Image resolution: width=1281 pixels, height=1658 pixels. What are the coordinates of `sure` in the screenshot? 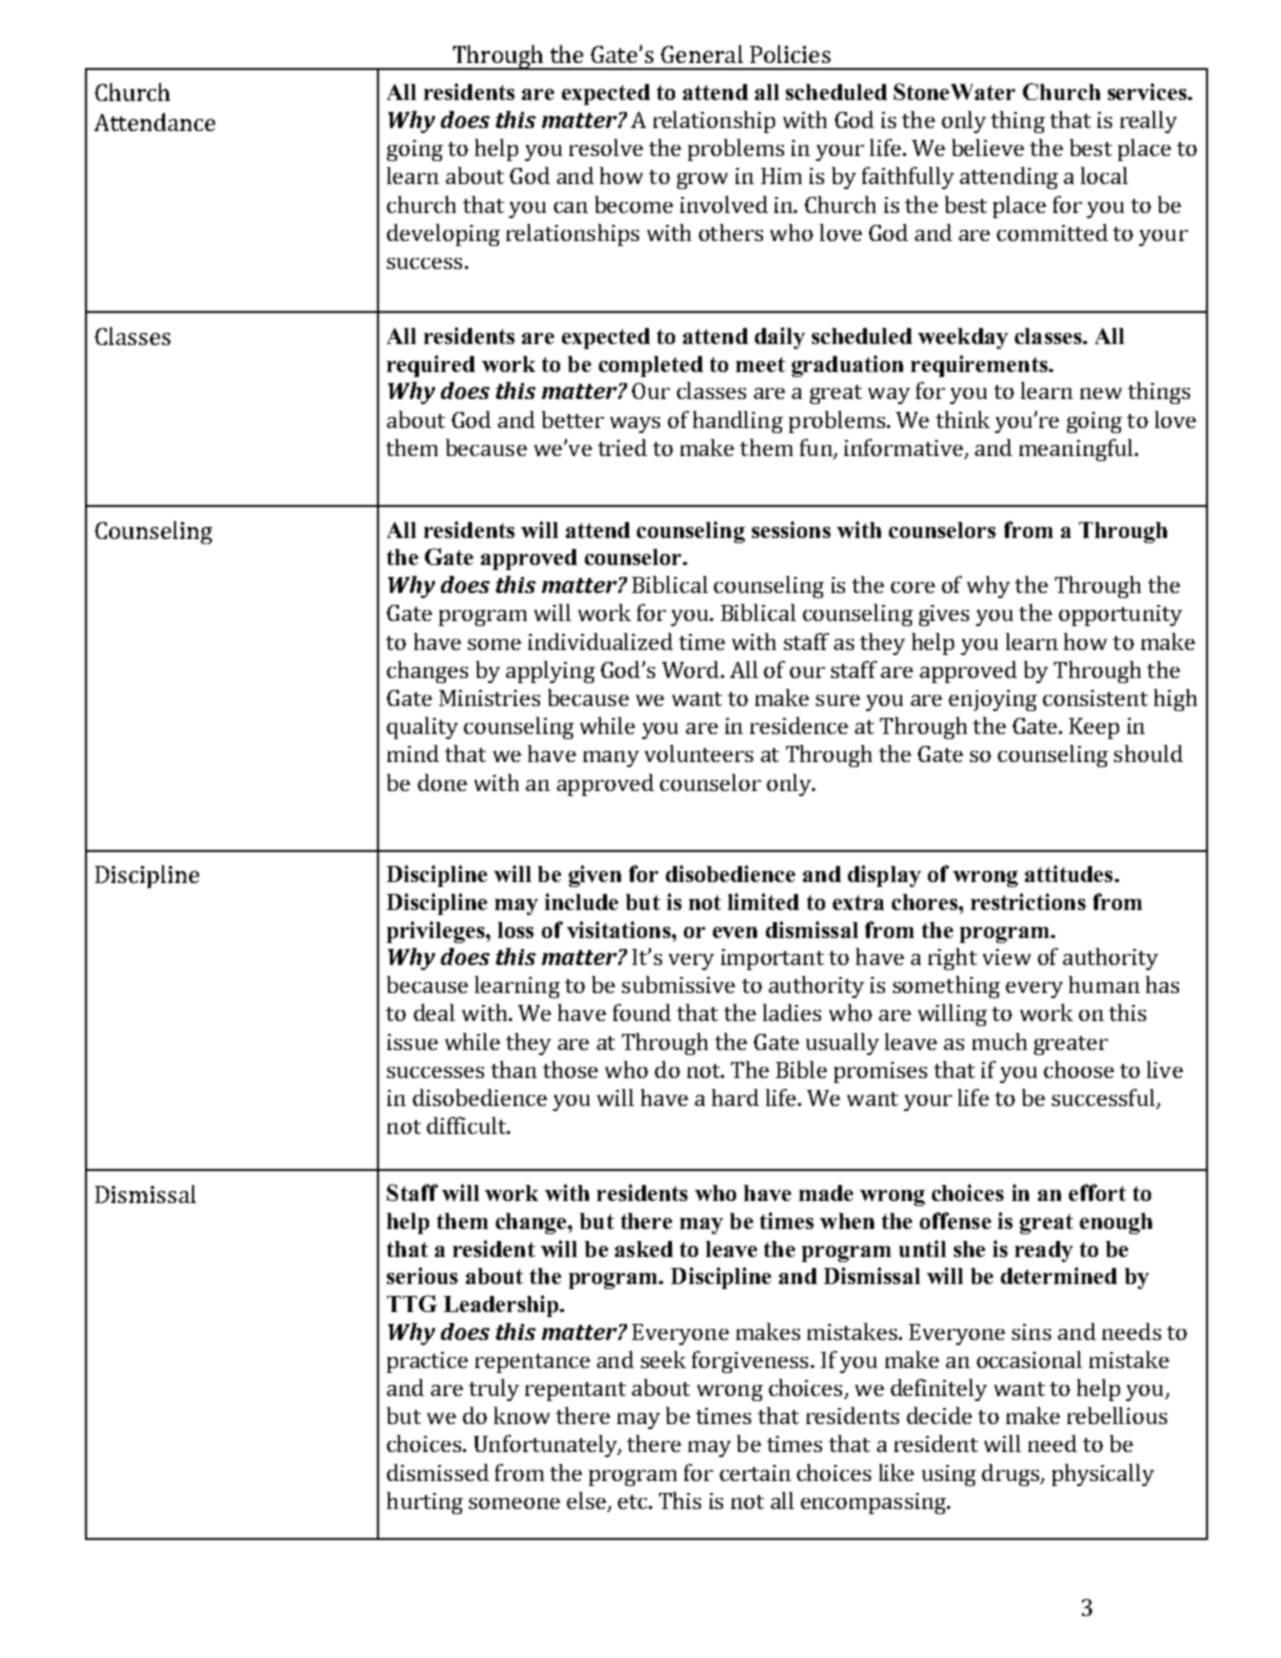 It's located at (838, 700).
